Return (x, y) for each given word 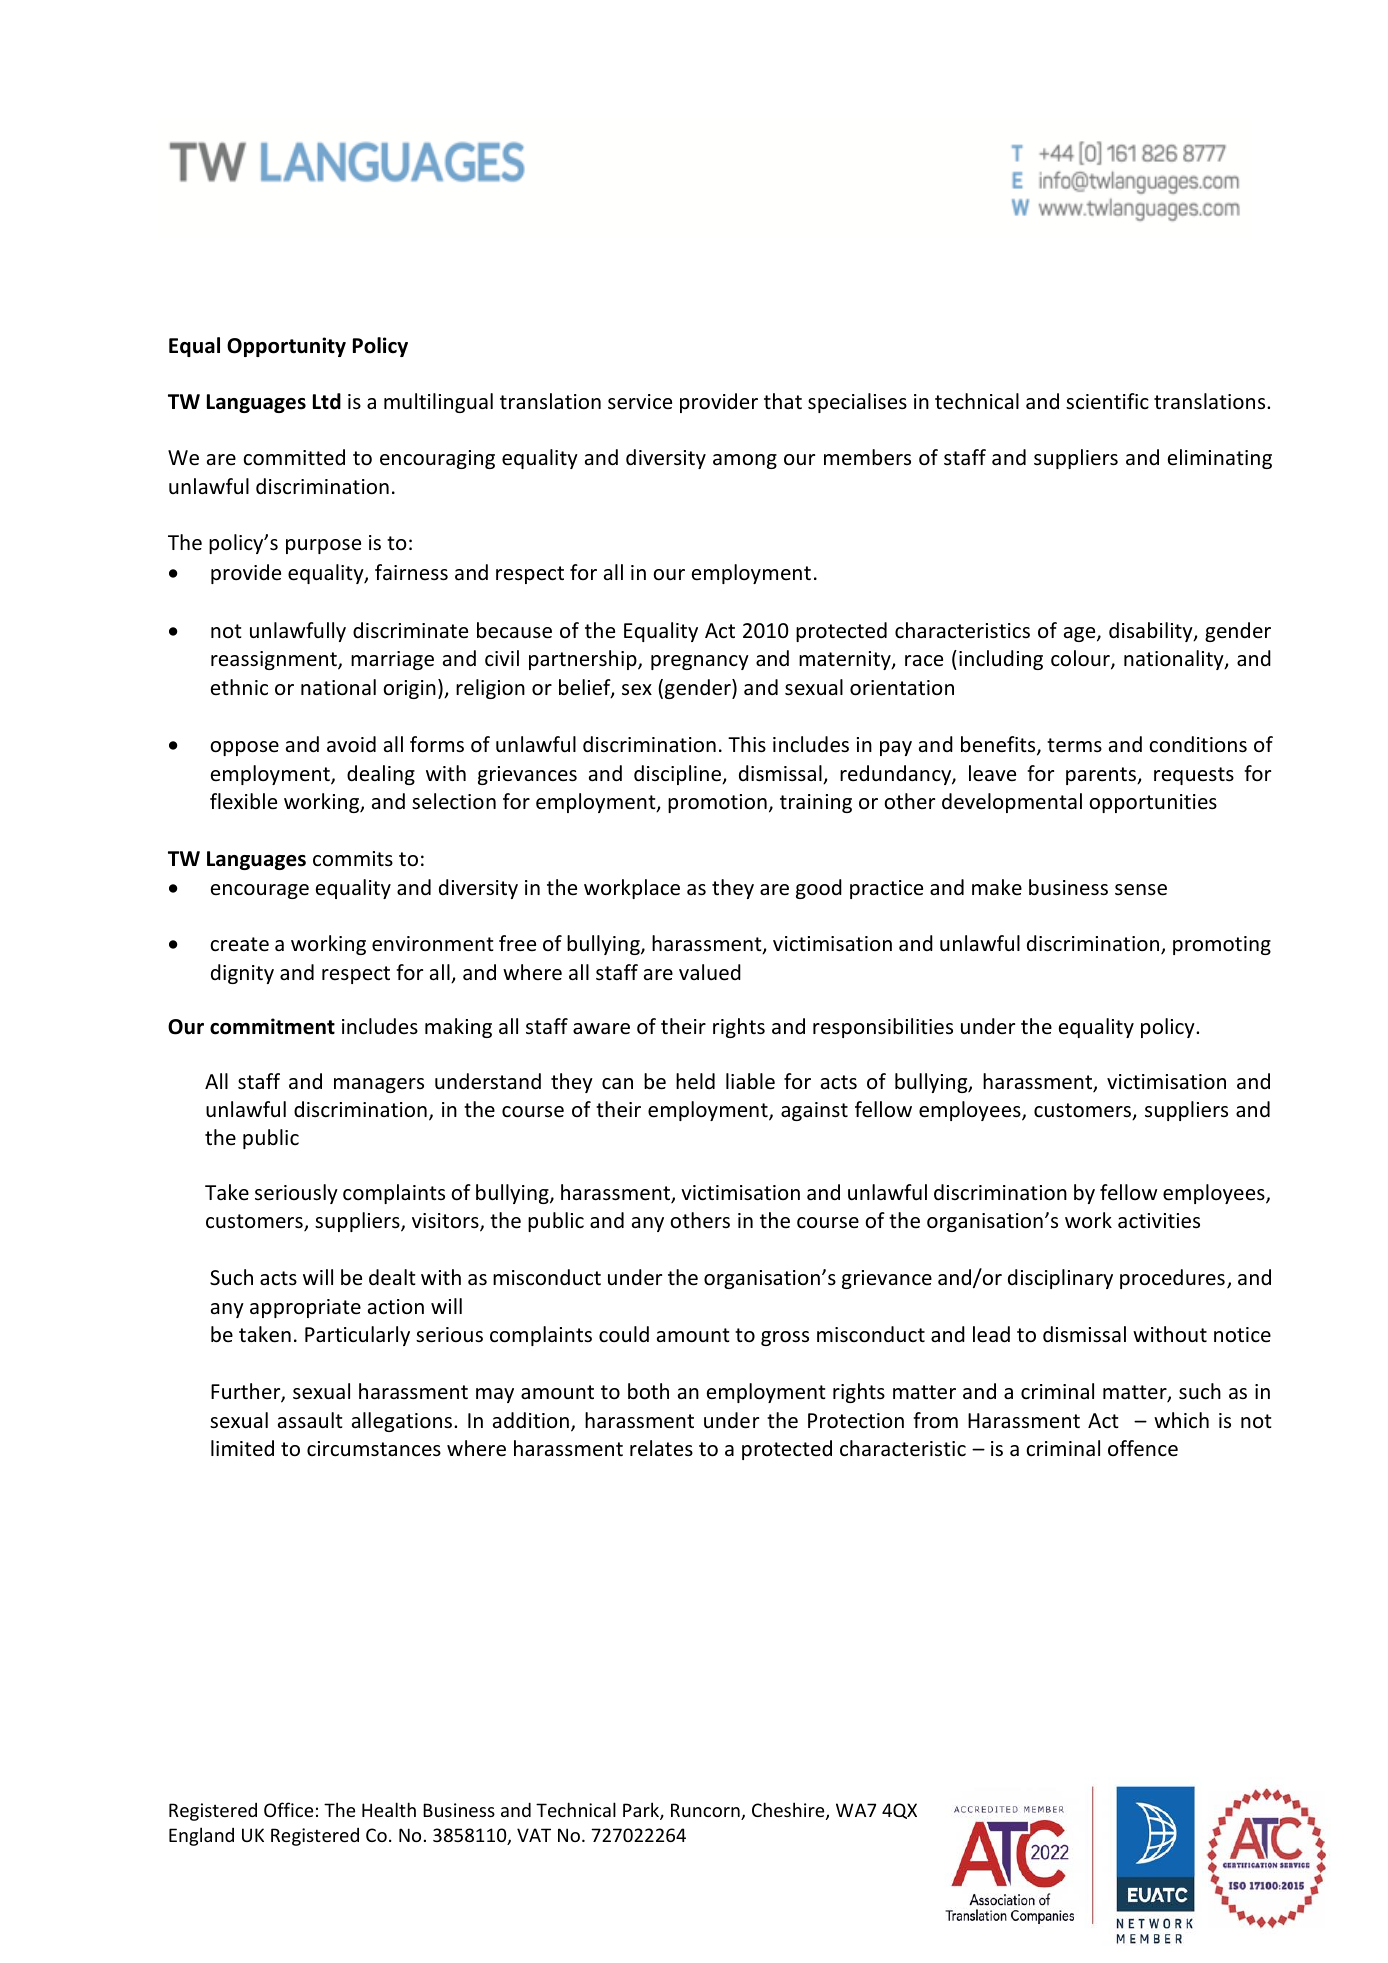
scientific (1107, 401)
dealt (392, 1277)
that (783, 401)
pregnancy (700, 662)
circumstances (374, 1449)
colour (1081, 659)
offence (1143, 1448)
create (239, 944)
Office (288, 1809)
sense (1141, 890)
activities (1159, 1221)
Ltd (327, 401)
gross (785, 1338)
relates (661, 1448)
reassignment (275, 660)
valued (710, 972)
